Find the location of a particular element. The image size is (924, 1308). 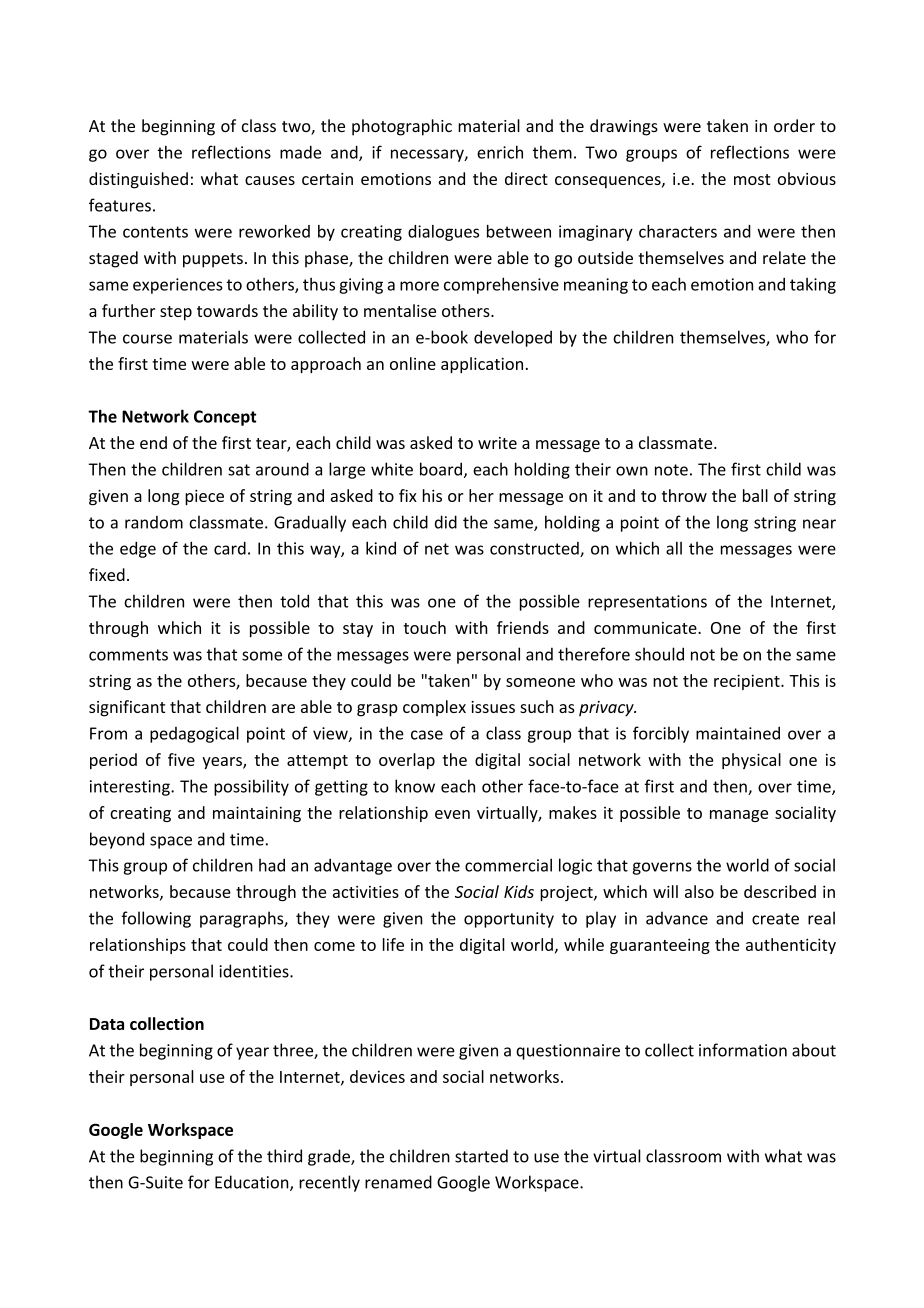

started is located at coordinates (481, 1156).
